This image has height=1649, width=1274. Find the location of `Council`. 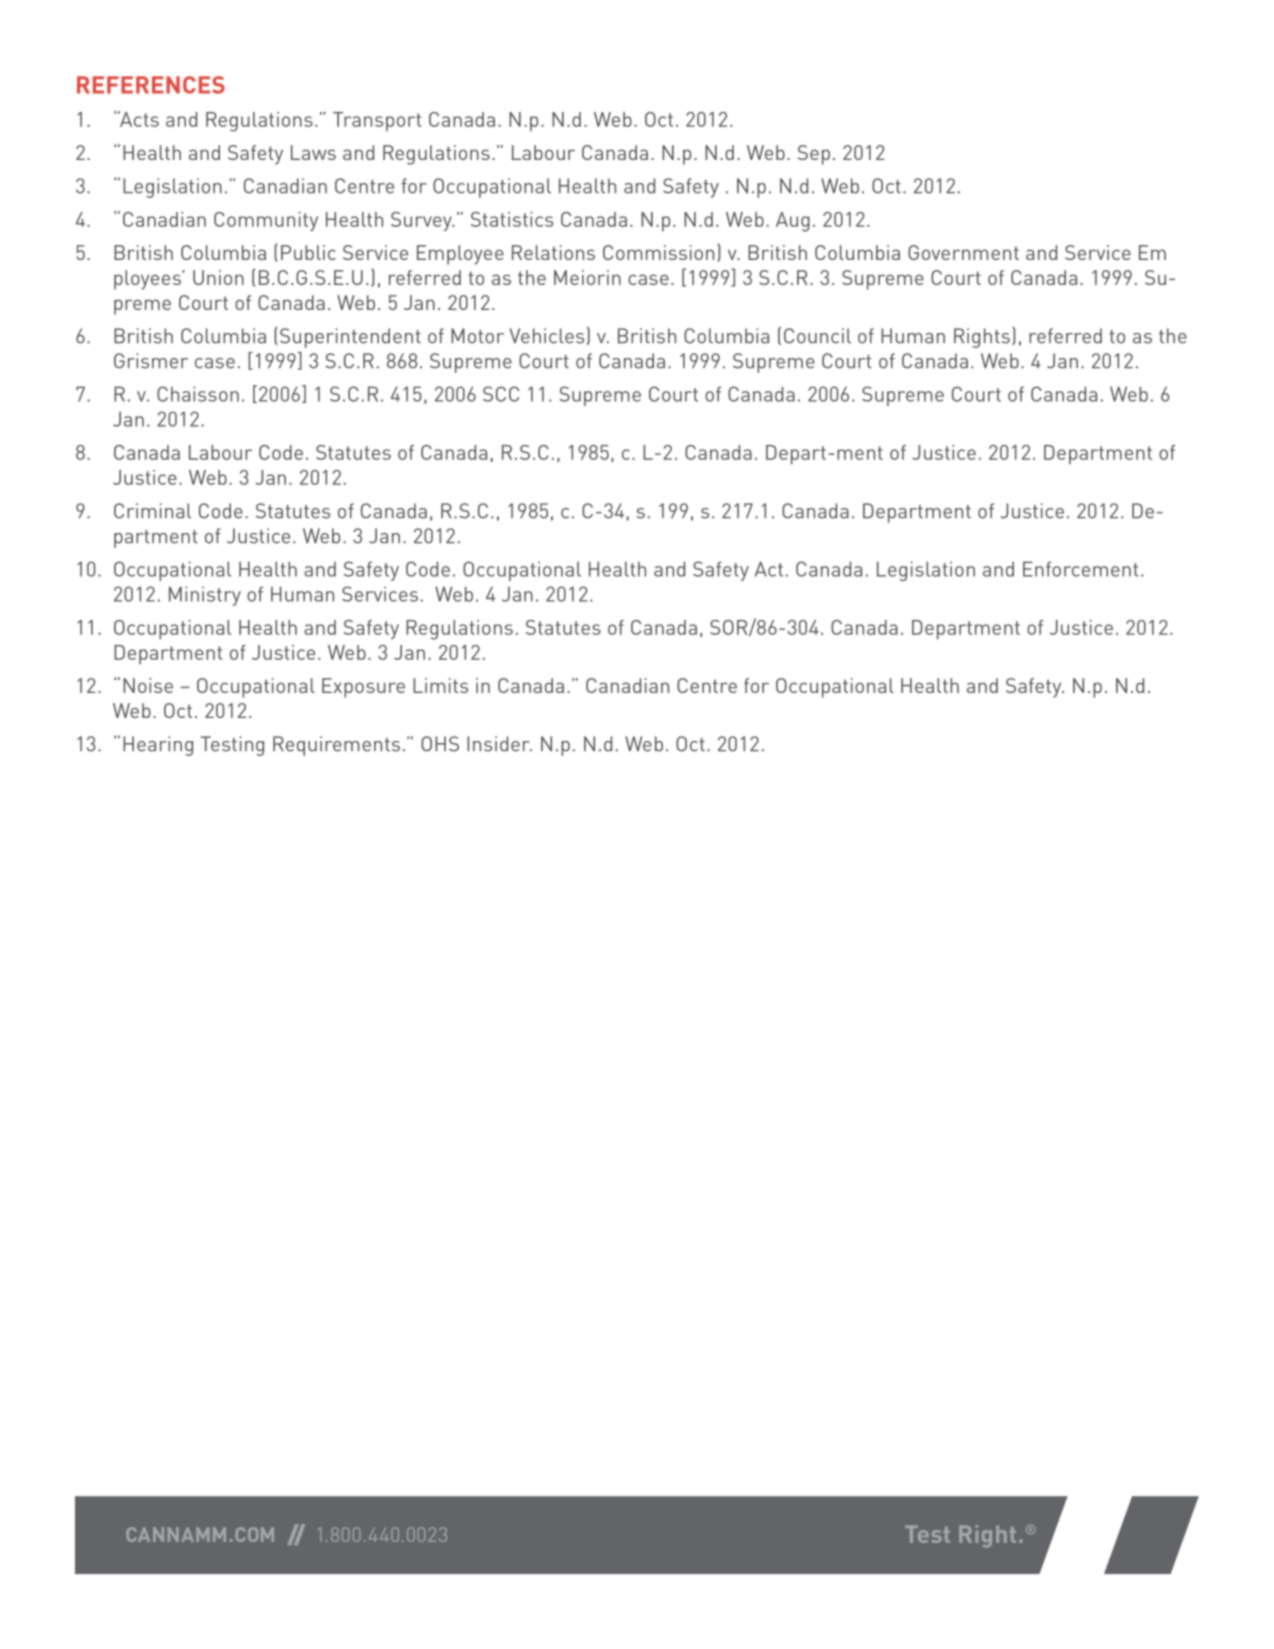

Council is located at coordinates (817, 336).
